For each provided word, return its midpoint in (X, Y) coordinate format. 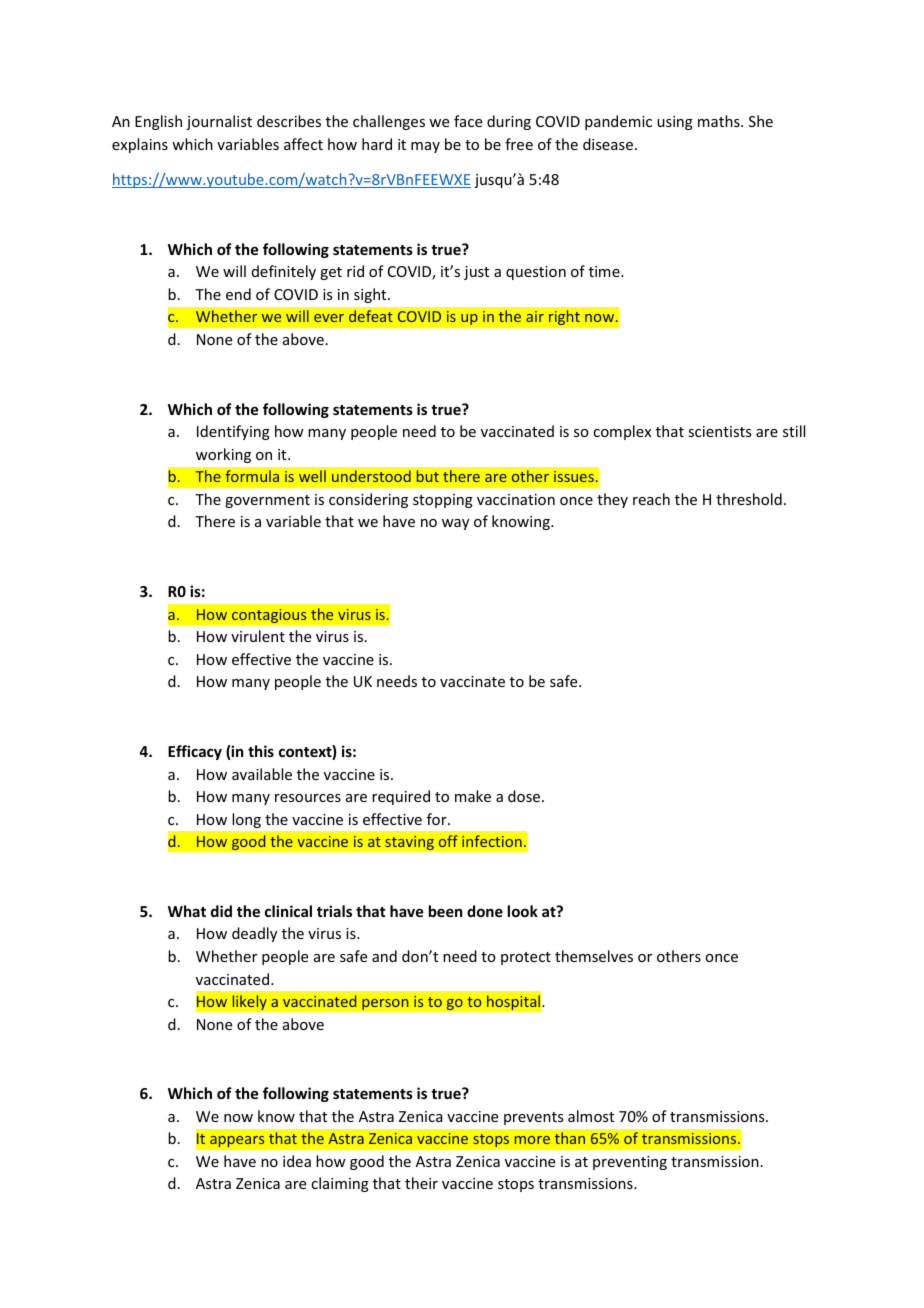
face (468, 121)
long (247, 820)
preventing (630, 1163)
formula (252, 476)
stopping (443, 501)
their (421, 1183)
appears (237, 1141)
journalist (219, 122)
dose (524, 796)
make (473, 796)
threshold (749, 499)
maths (720, 121)
